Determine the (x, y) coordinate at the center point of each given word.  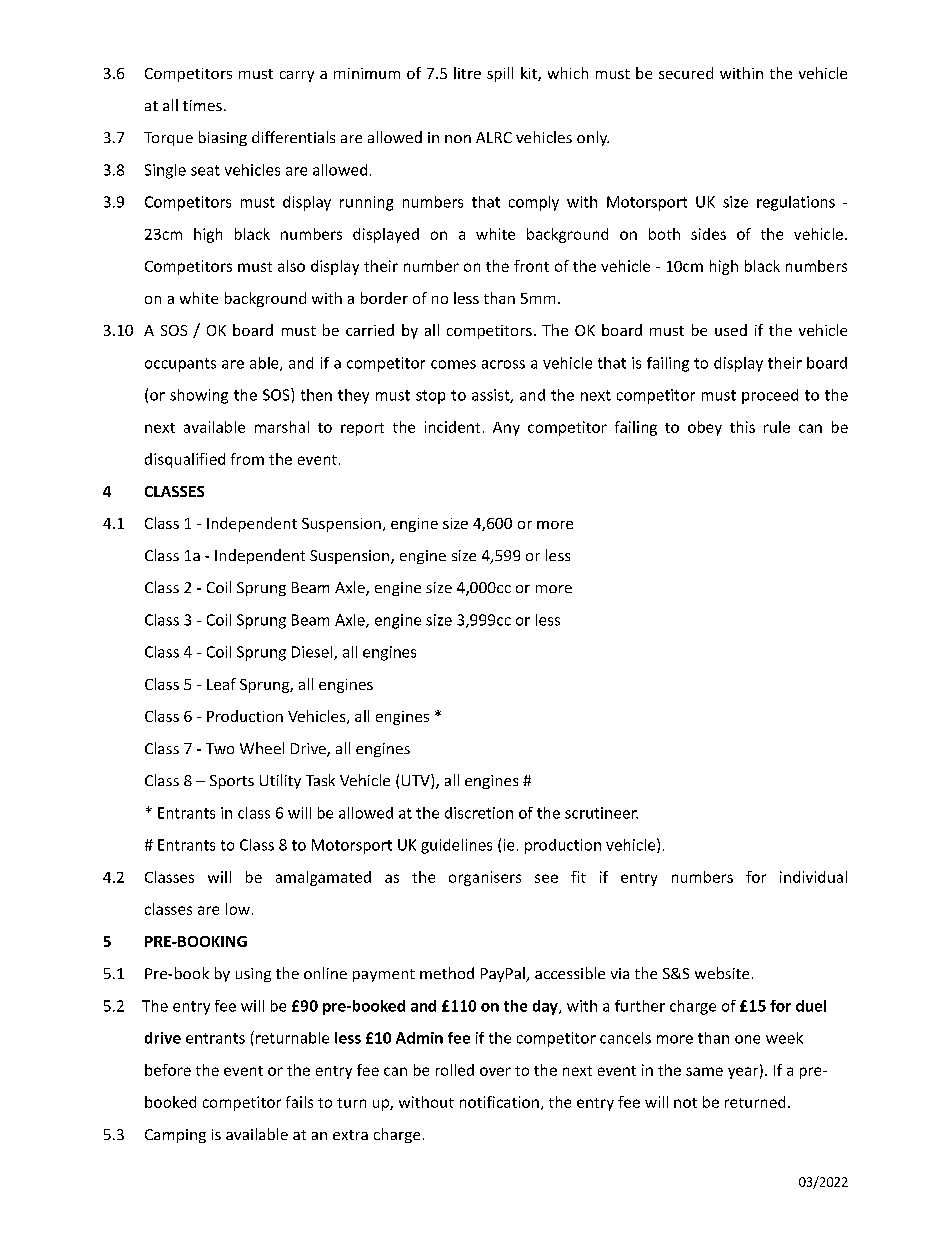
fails (299, 1102)
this (742, 427)
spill (500, 74)
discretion (479, 813)
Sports (232, 782)
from (247, 459)
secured (686, 73)
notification (499, 1102)
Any (506, 429)
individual (813, 877)
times (202, 105)
